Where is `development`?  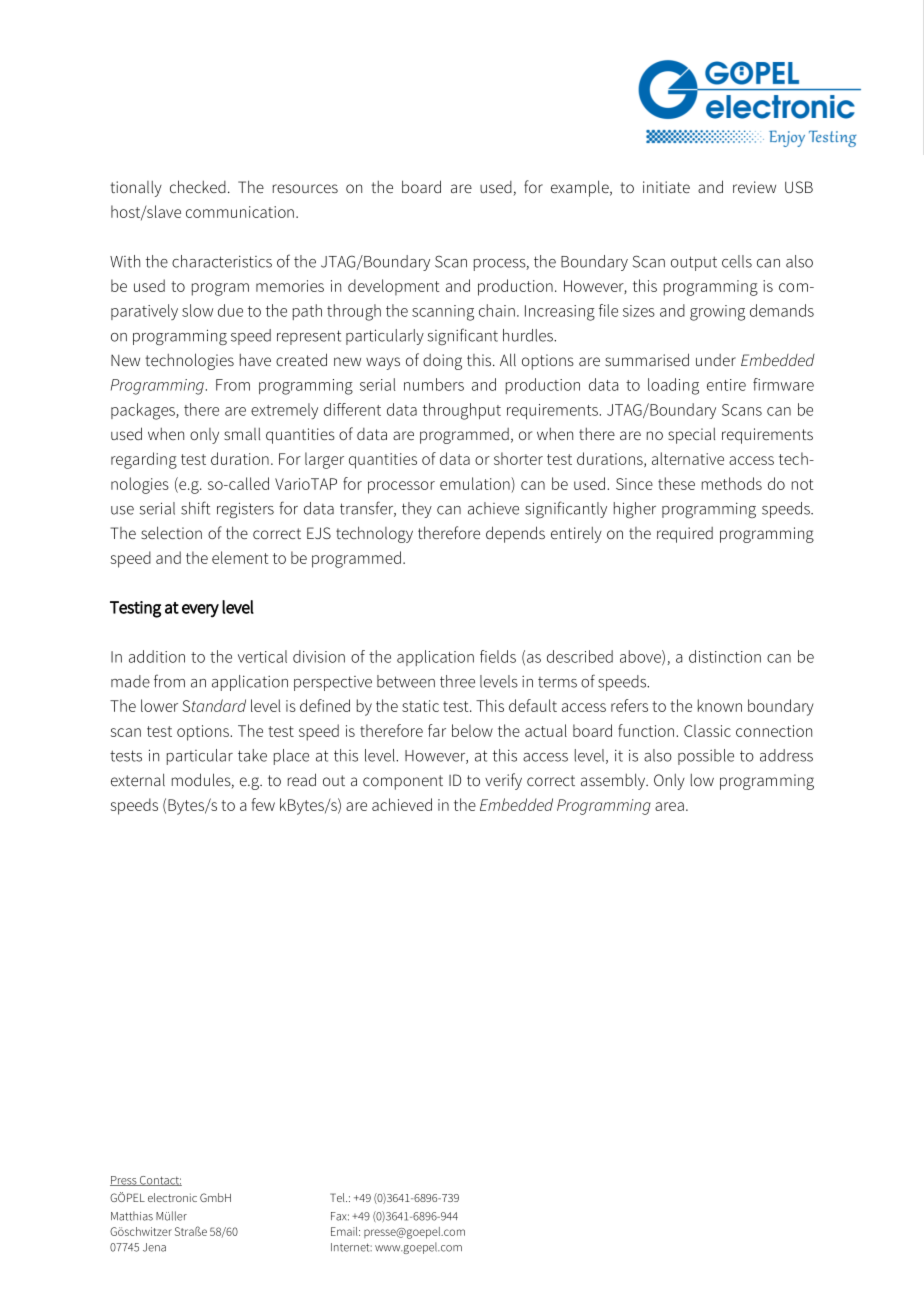
development is located at coordinates (394, 287).
